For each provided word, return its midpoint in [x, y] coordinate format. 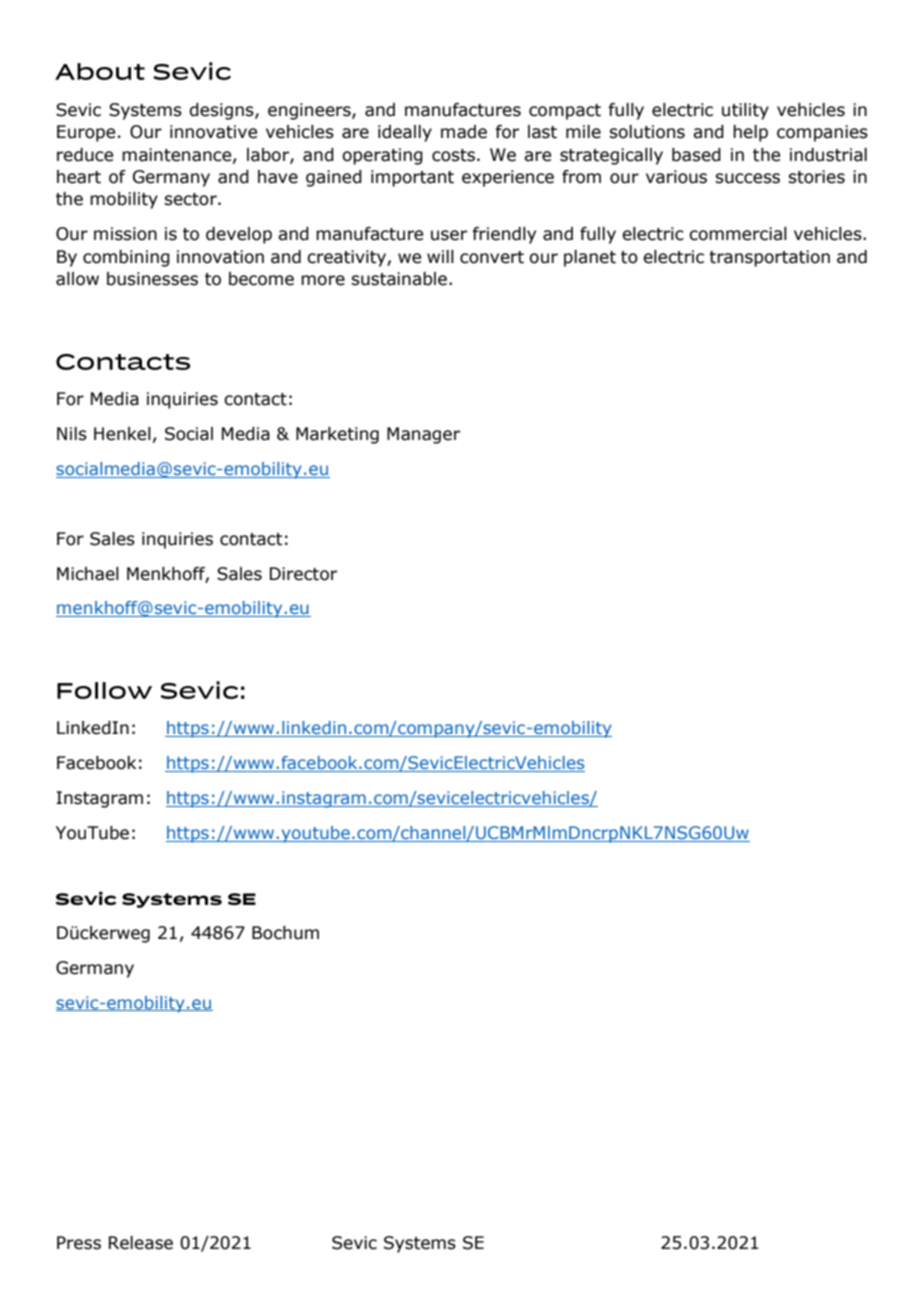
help [750, 133]
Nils [72, 434]
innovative [213, 132]
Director [303, 574]
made [464, 132]
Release [141, 1243]
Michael [88, 574]
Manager [423, 435]
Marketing [337, 435]
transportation [769, 258]
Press [79, 1243]
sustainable [399, 279]
